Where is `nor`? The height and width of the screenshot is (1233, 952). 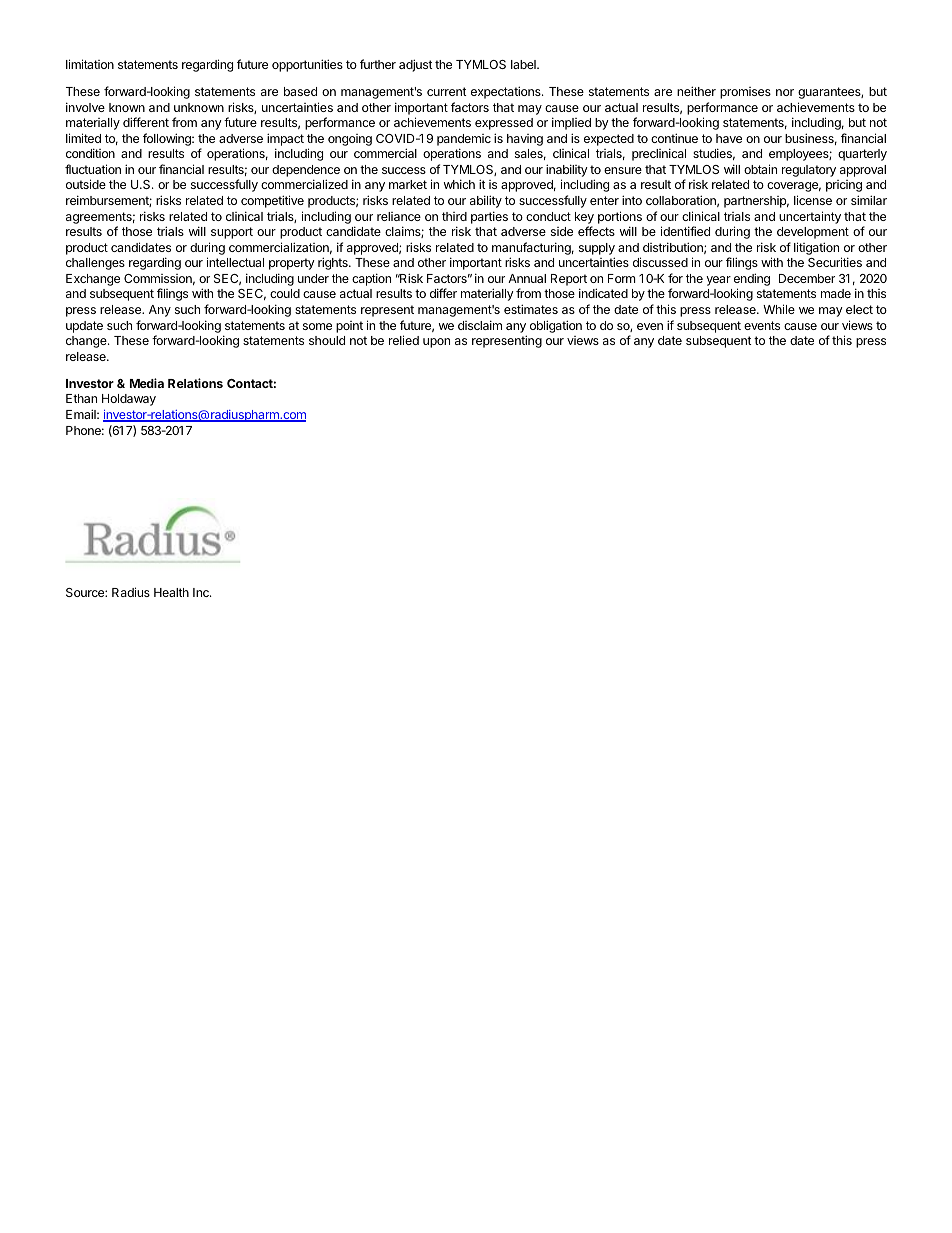
nor is located at coordinates (785, 92).
